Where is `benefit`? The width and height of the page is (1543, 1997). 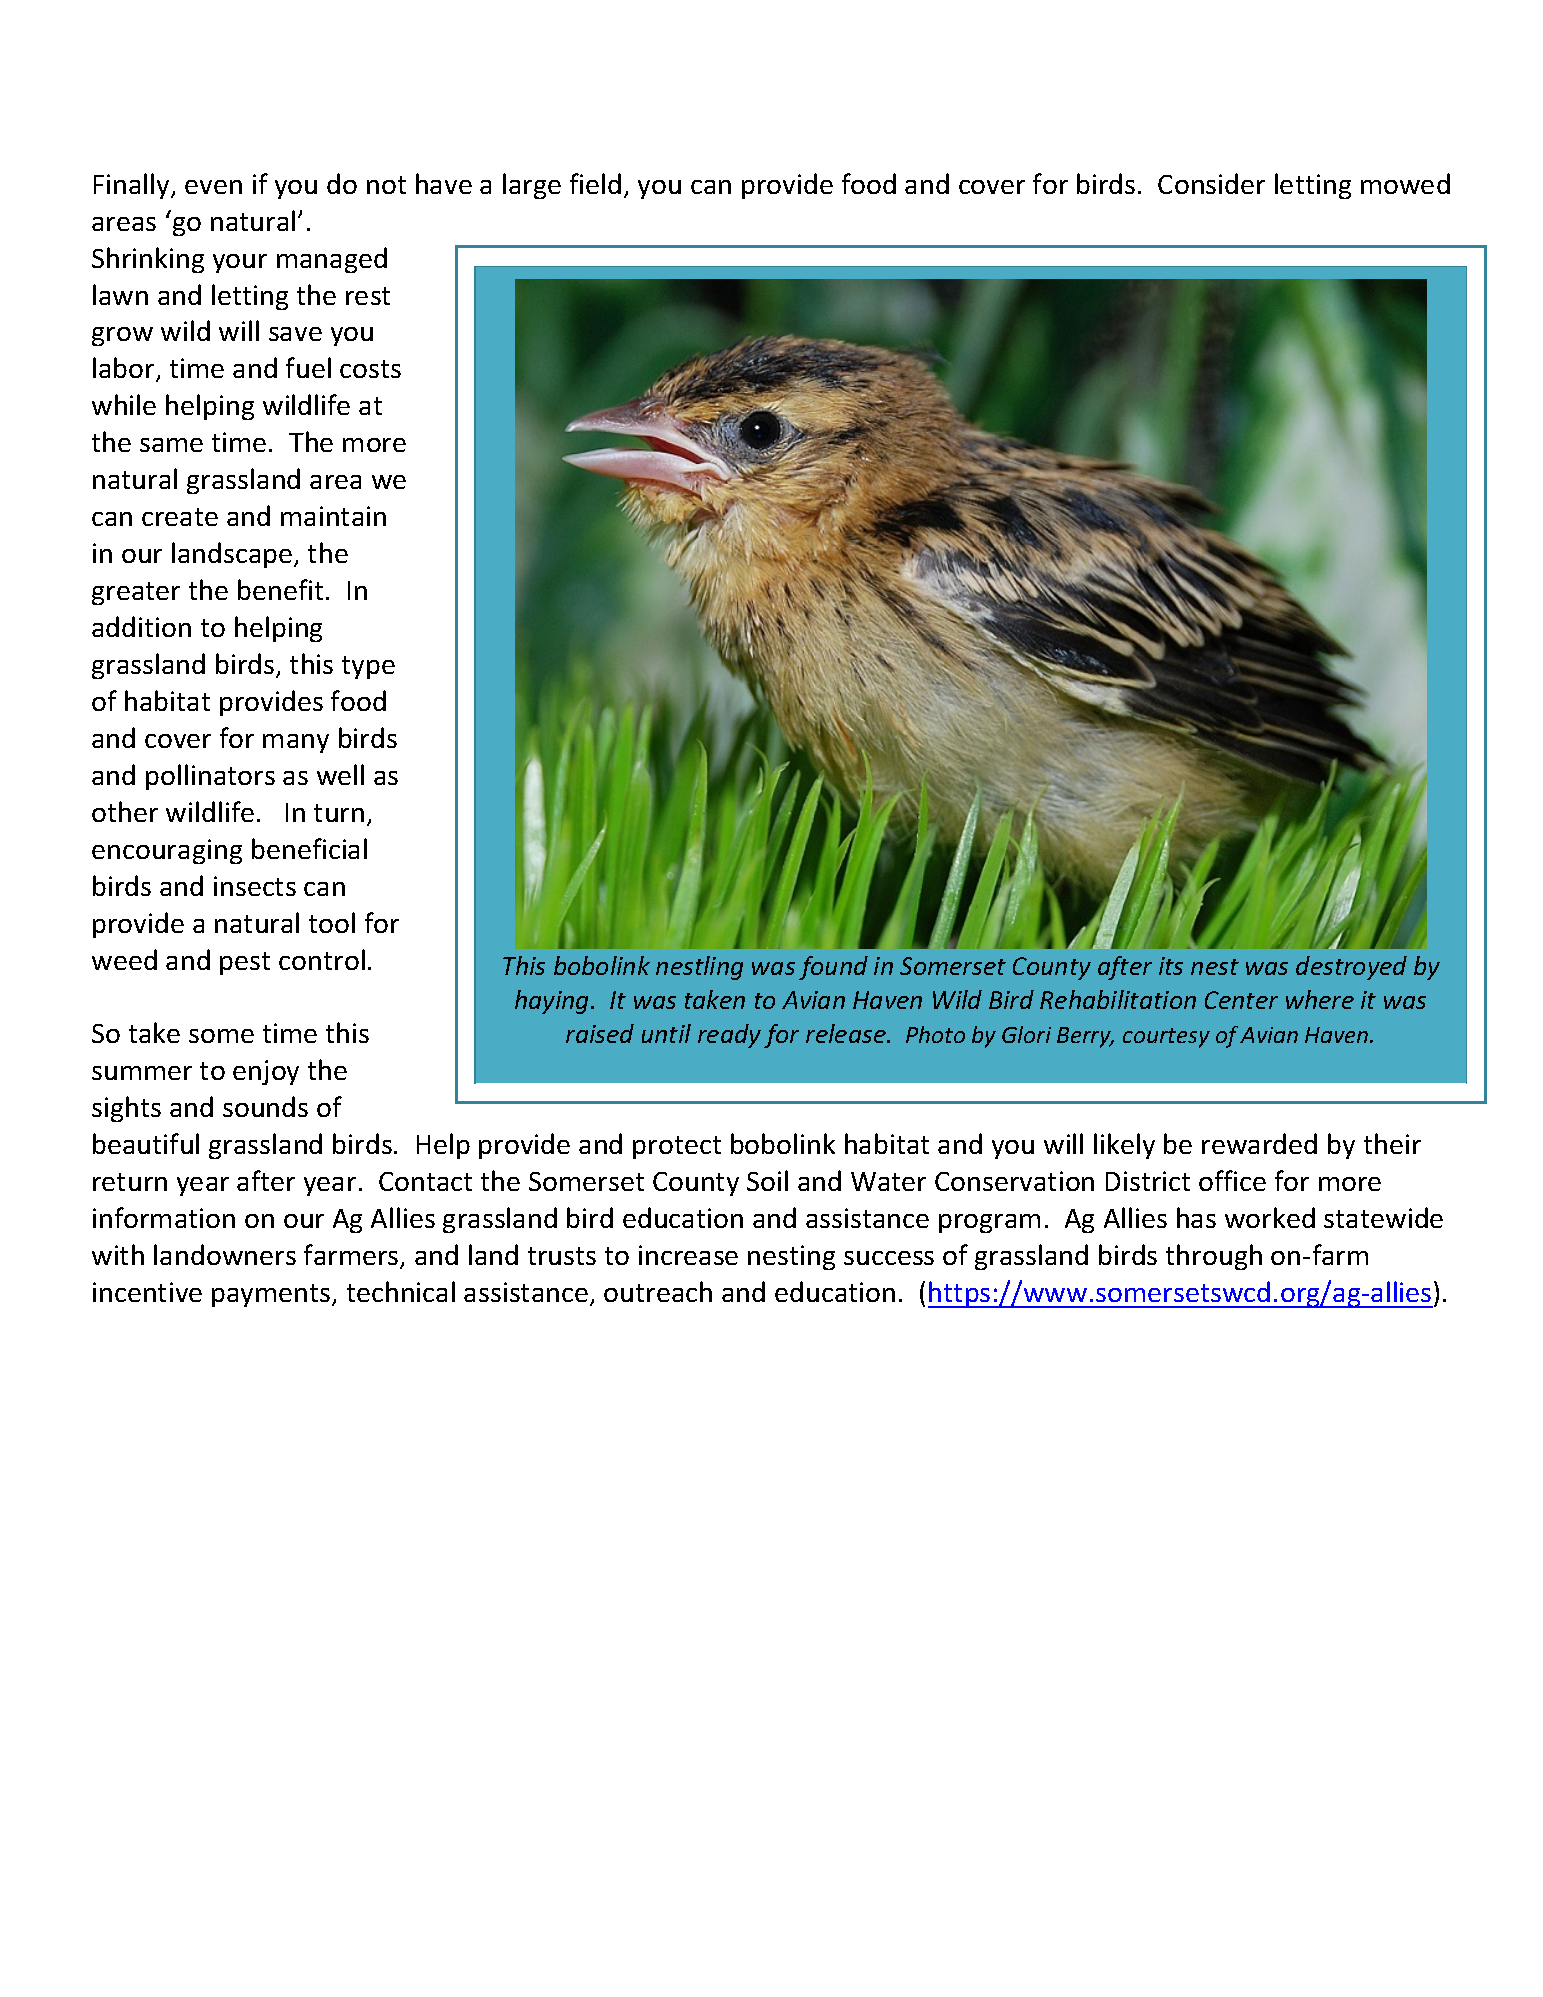 benefit is located at coordinates (280, 589).
